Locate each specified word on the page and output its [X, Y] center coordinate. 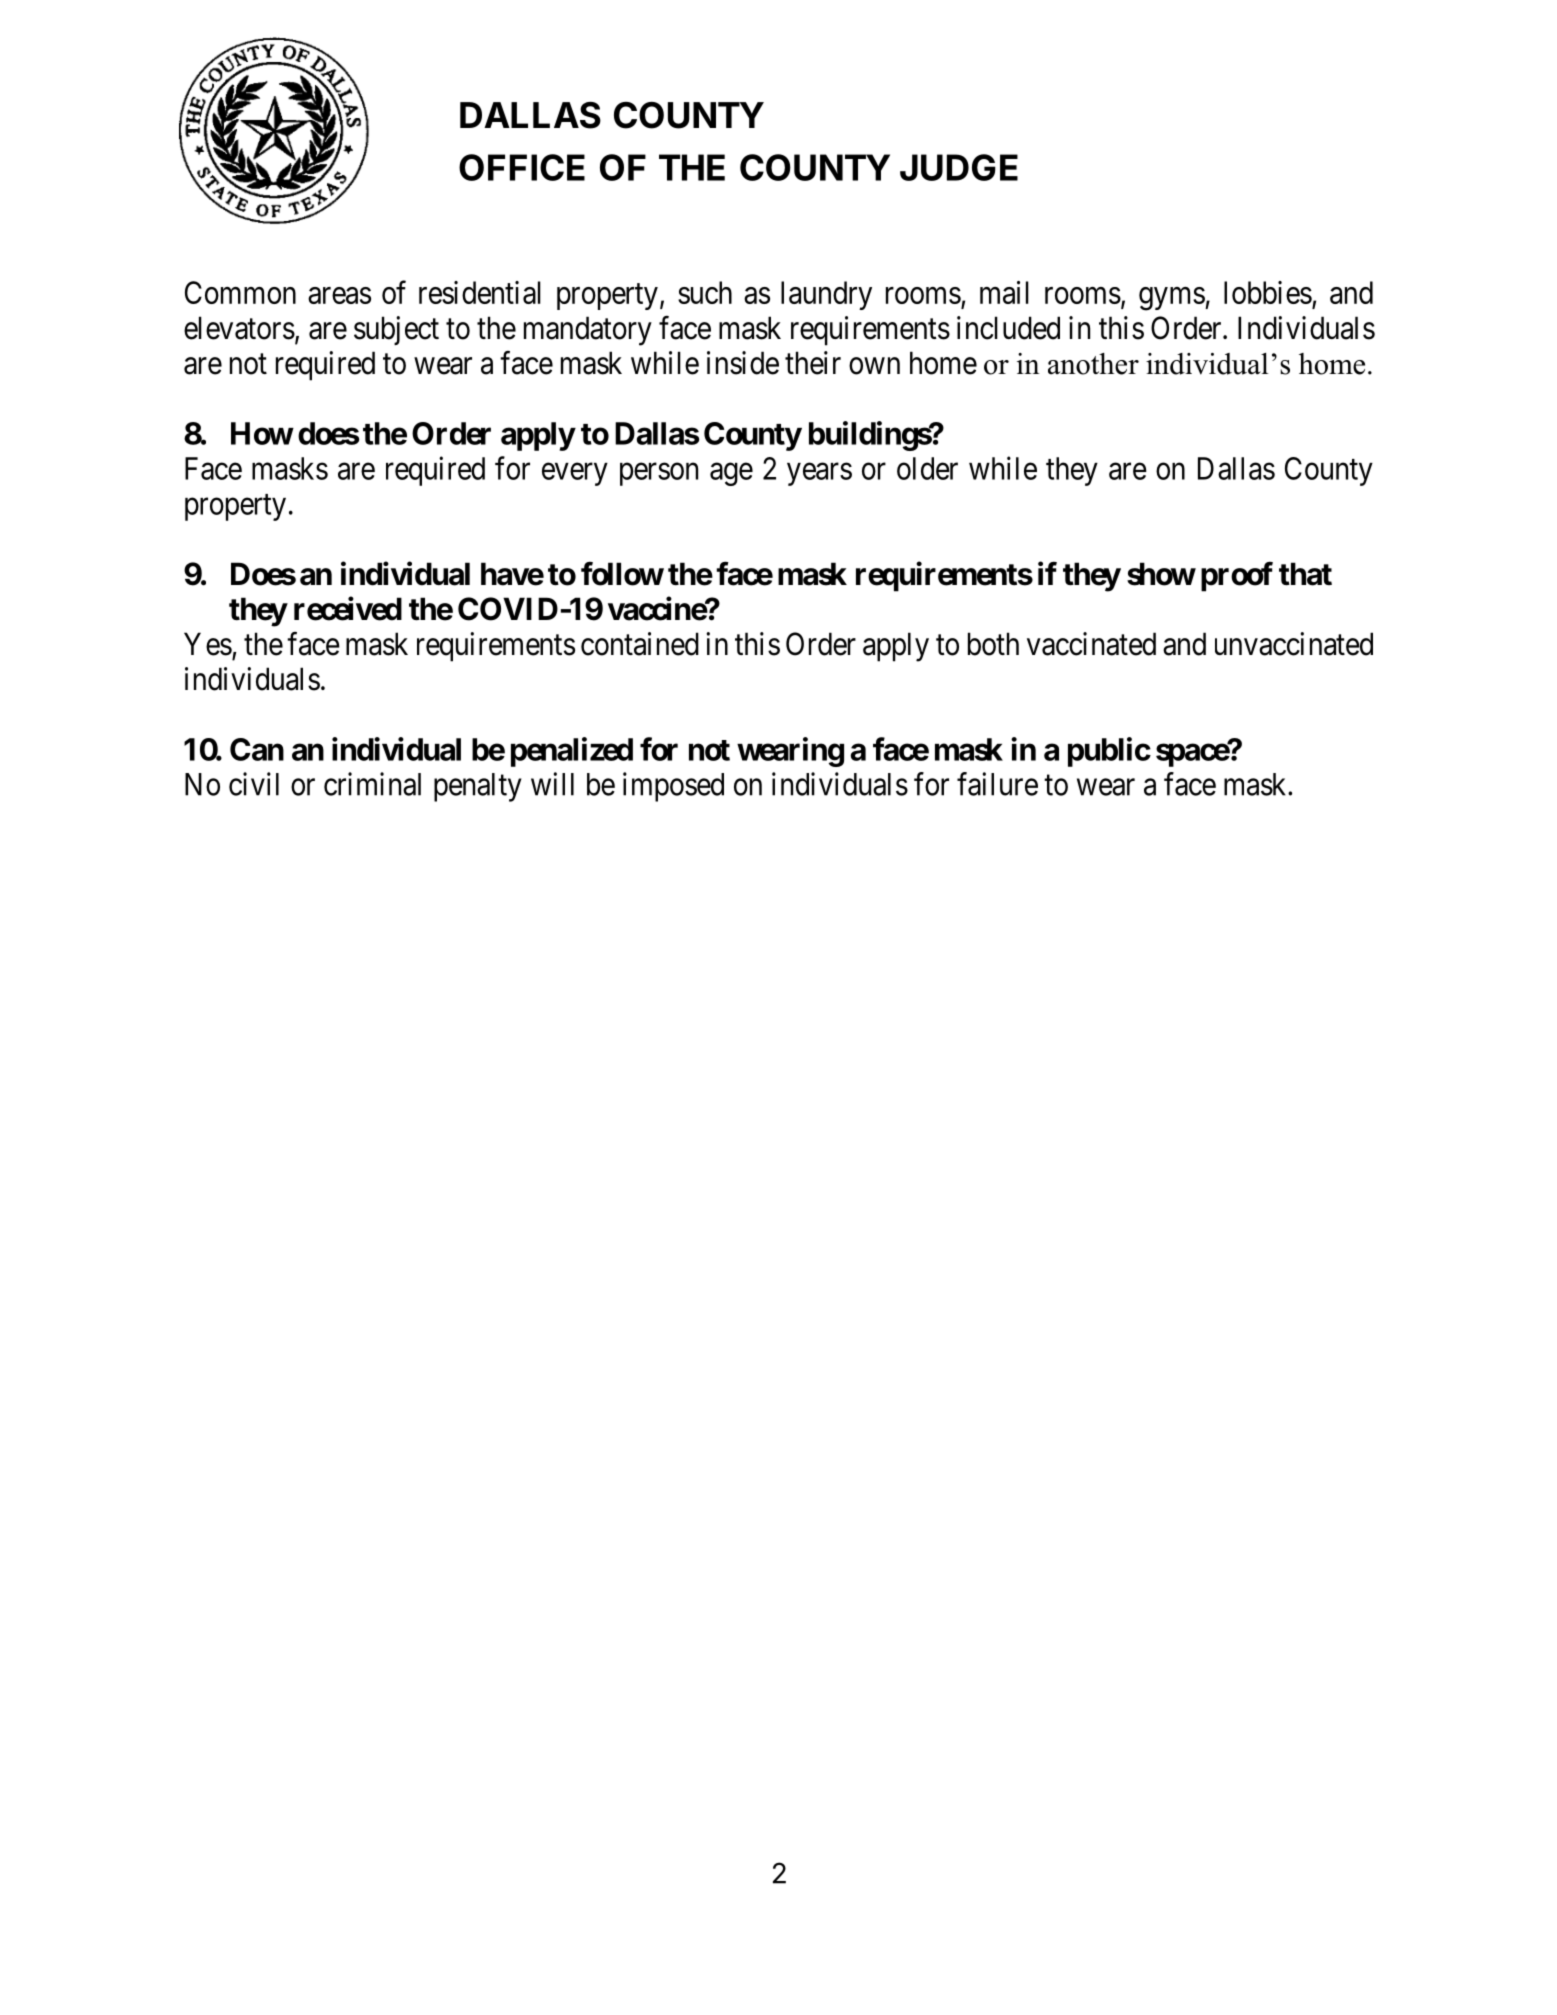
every [575, 474]
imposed [673, 787]
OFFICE [522, 167]
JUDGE [959, 167]
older [927, 468]
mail [1004, 292]
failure [997, 784]
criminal [372, 784]
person [659, 474]
